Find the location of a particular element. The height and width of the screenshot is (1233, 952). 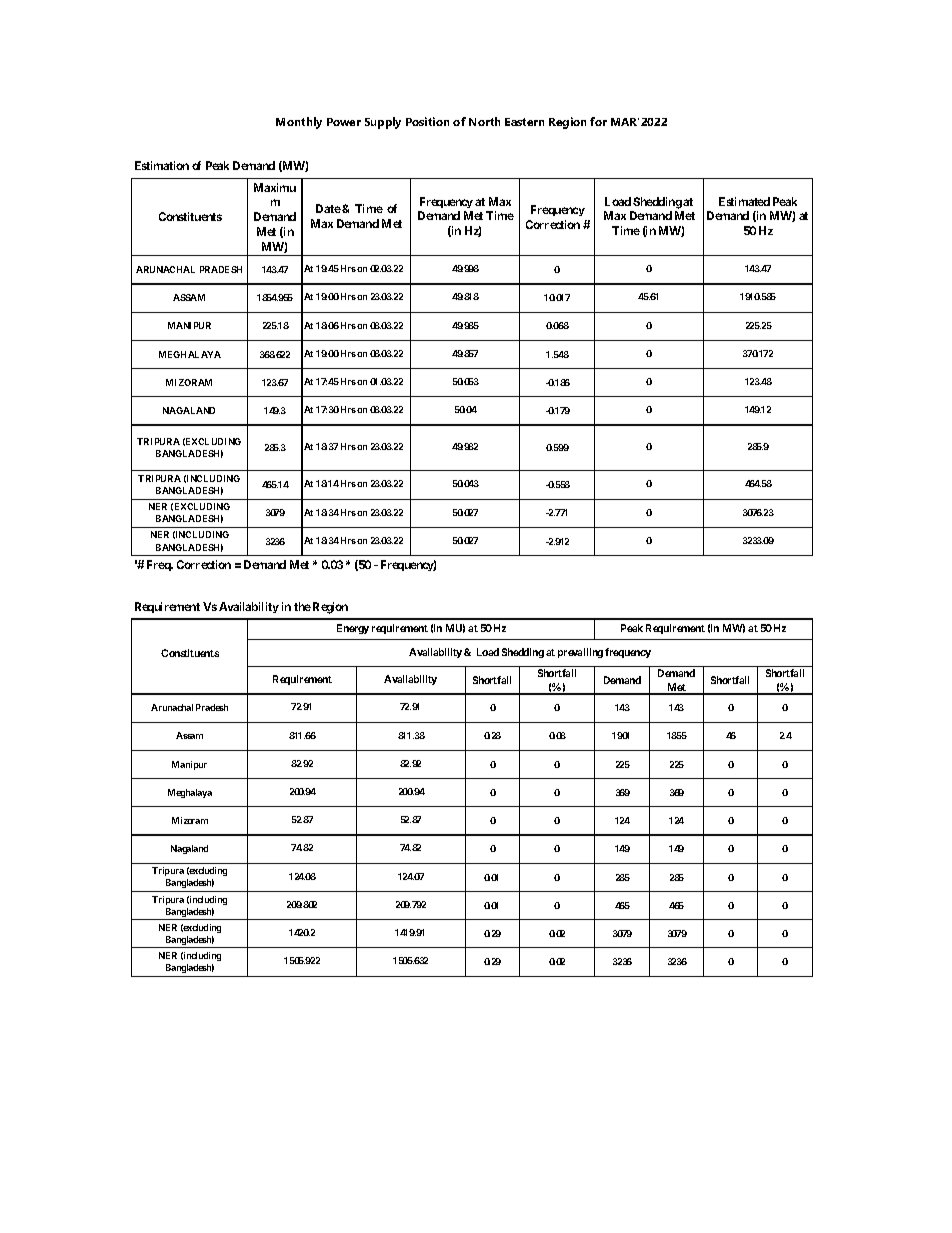

Supply is located at coordinates (383, 123).
